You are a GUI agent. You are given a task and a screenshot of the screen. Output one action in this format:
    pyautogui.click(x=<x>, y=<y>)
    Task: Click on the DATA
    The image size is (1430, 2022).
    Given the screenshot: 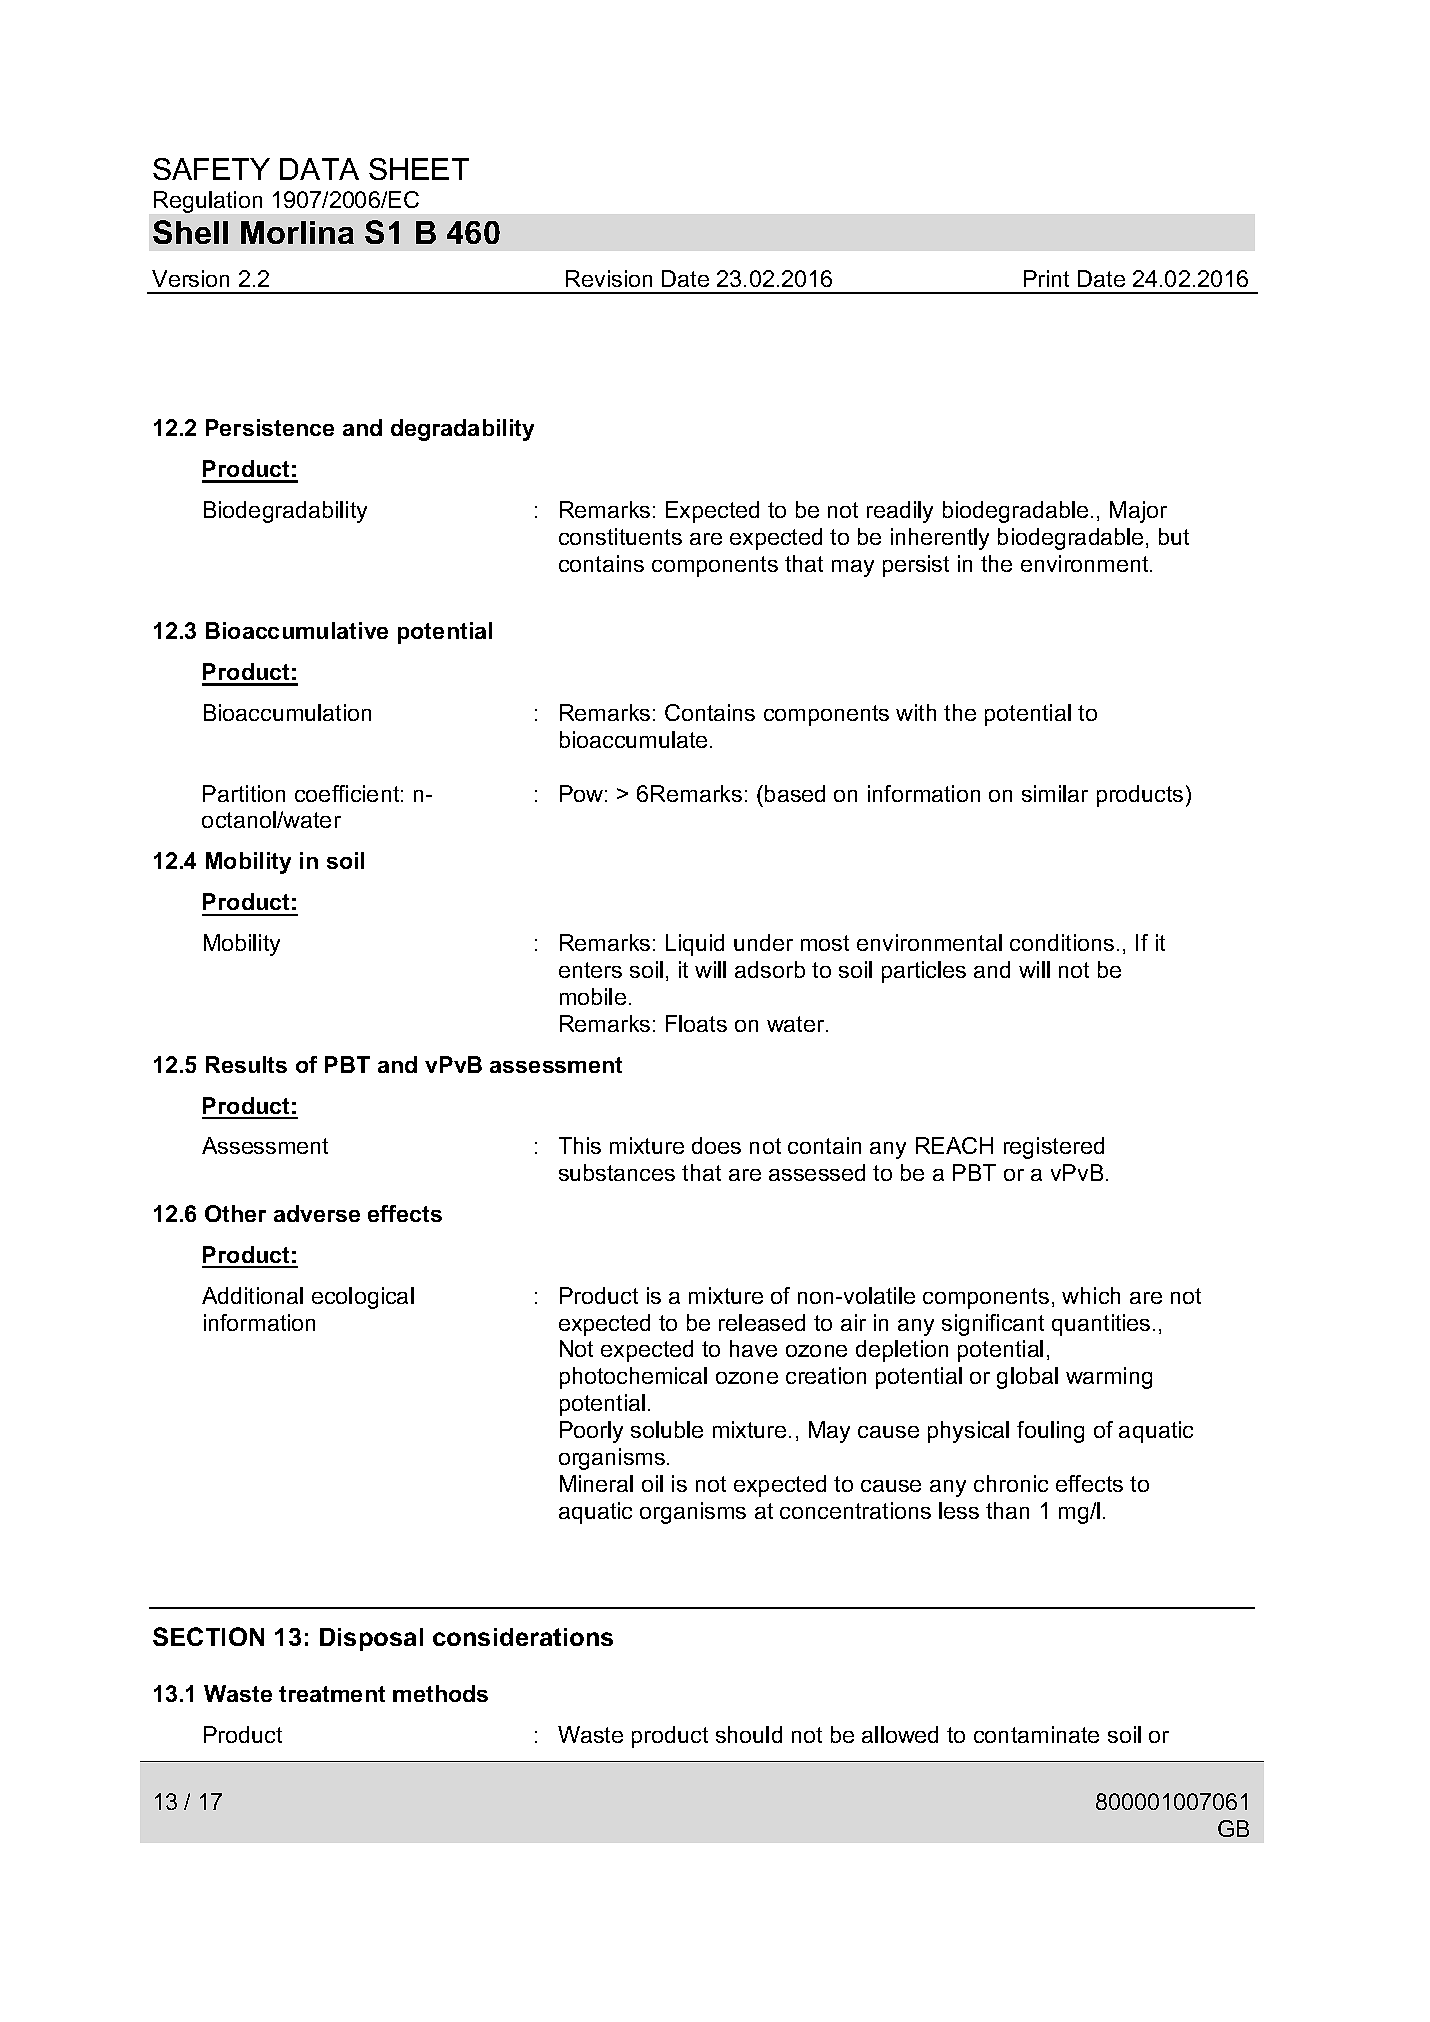 What is the action you would take?
    pyautogui.click(x=319, y=169)
